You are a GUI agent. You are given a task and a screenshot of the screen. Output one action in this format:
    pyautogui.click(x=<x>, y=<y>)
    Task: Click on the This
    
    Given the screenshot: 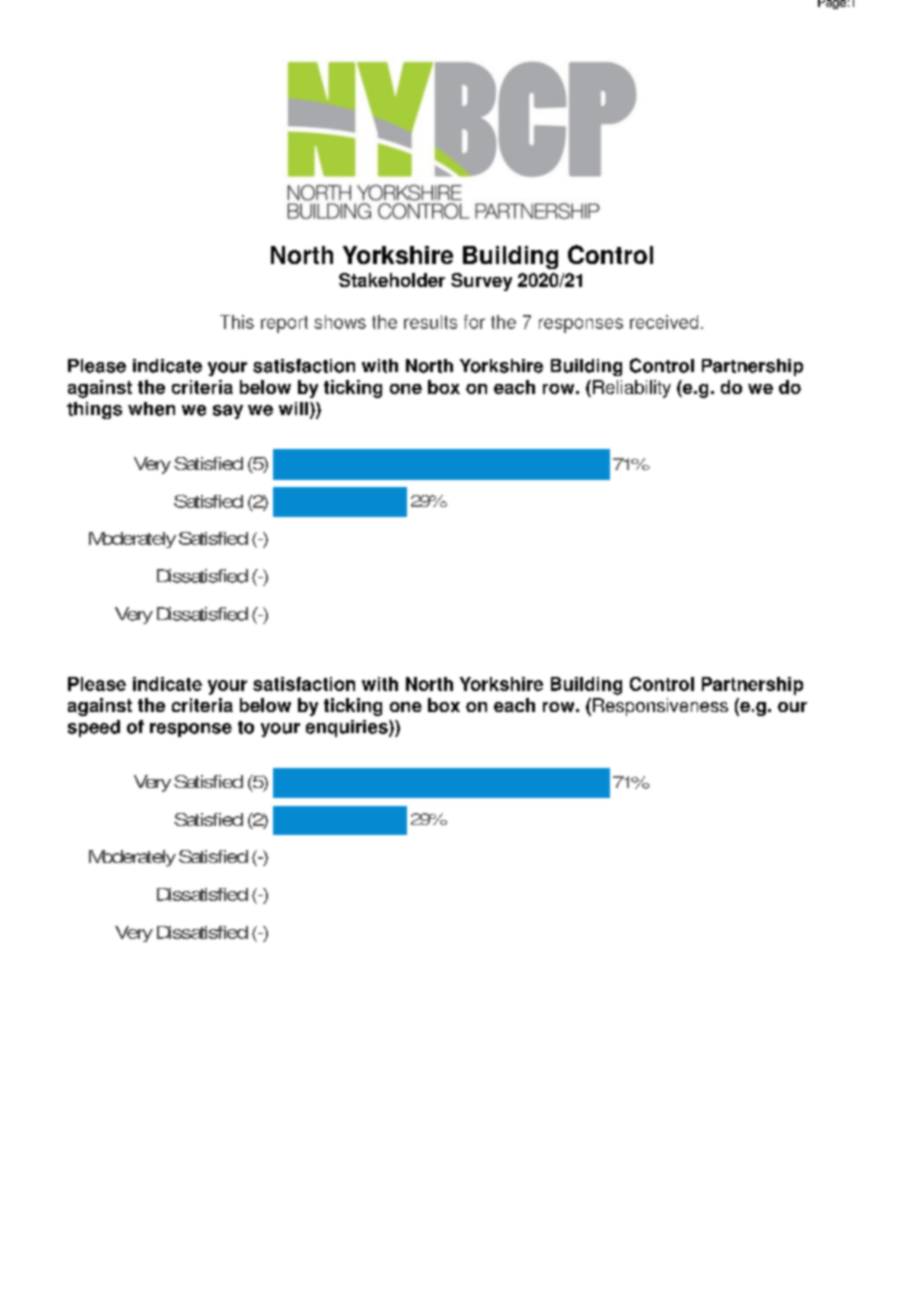 What is the action you would take?
    pyautogui.click(x=237, y=322)
